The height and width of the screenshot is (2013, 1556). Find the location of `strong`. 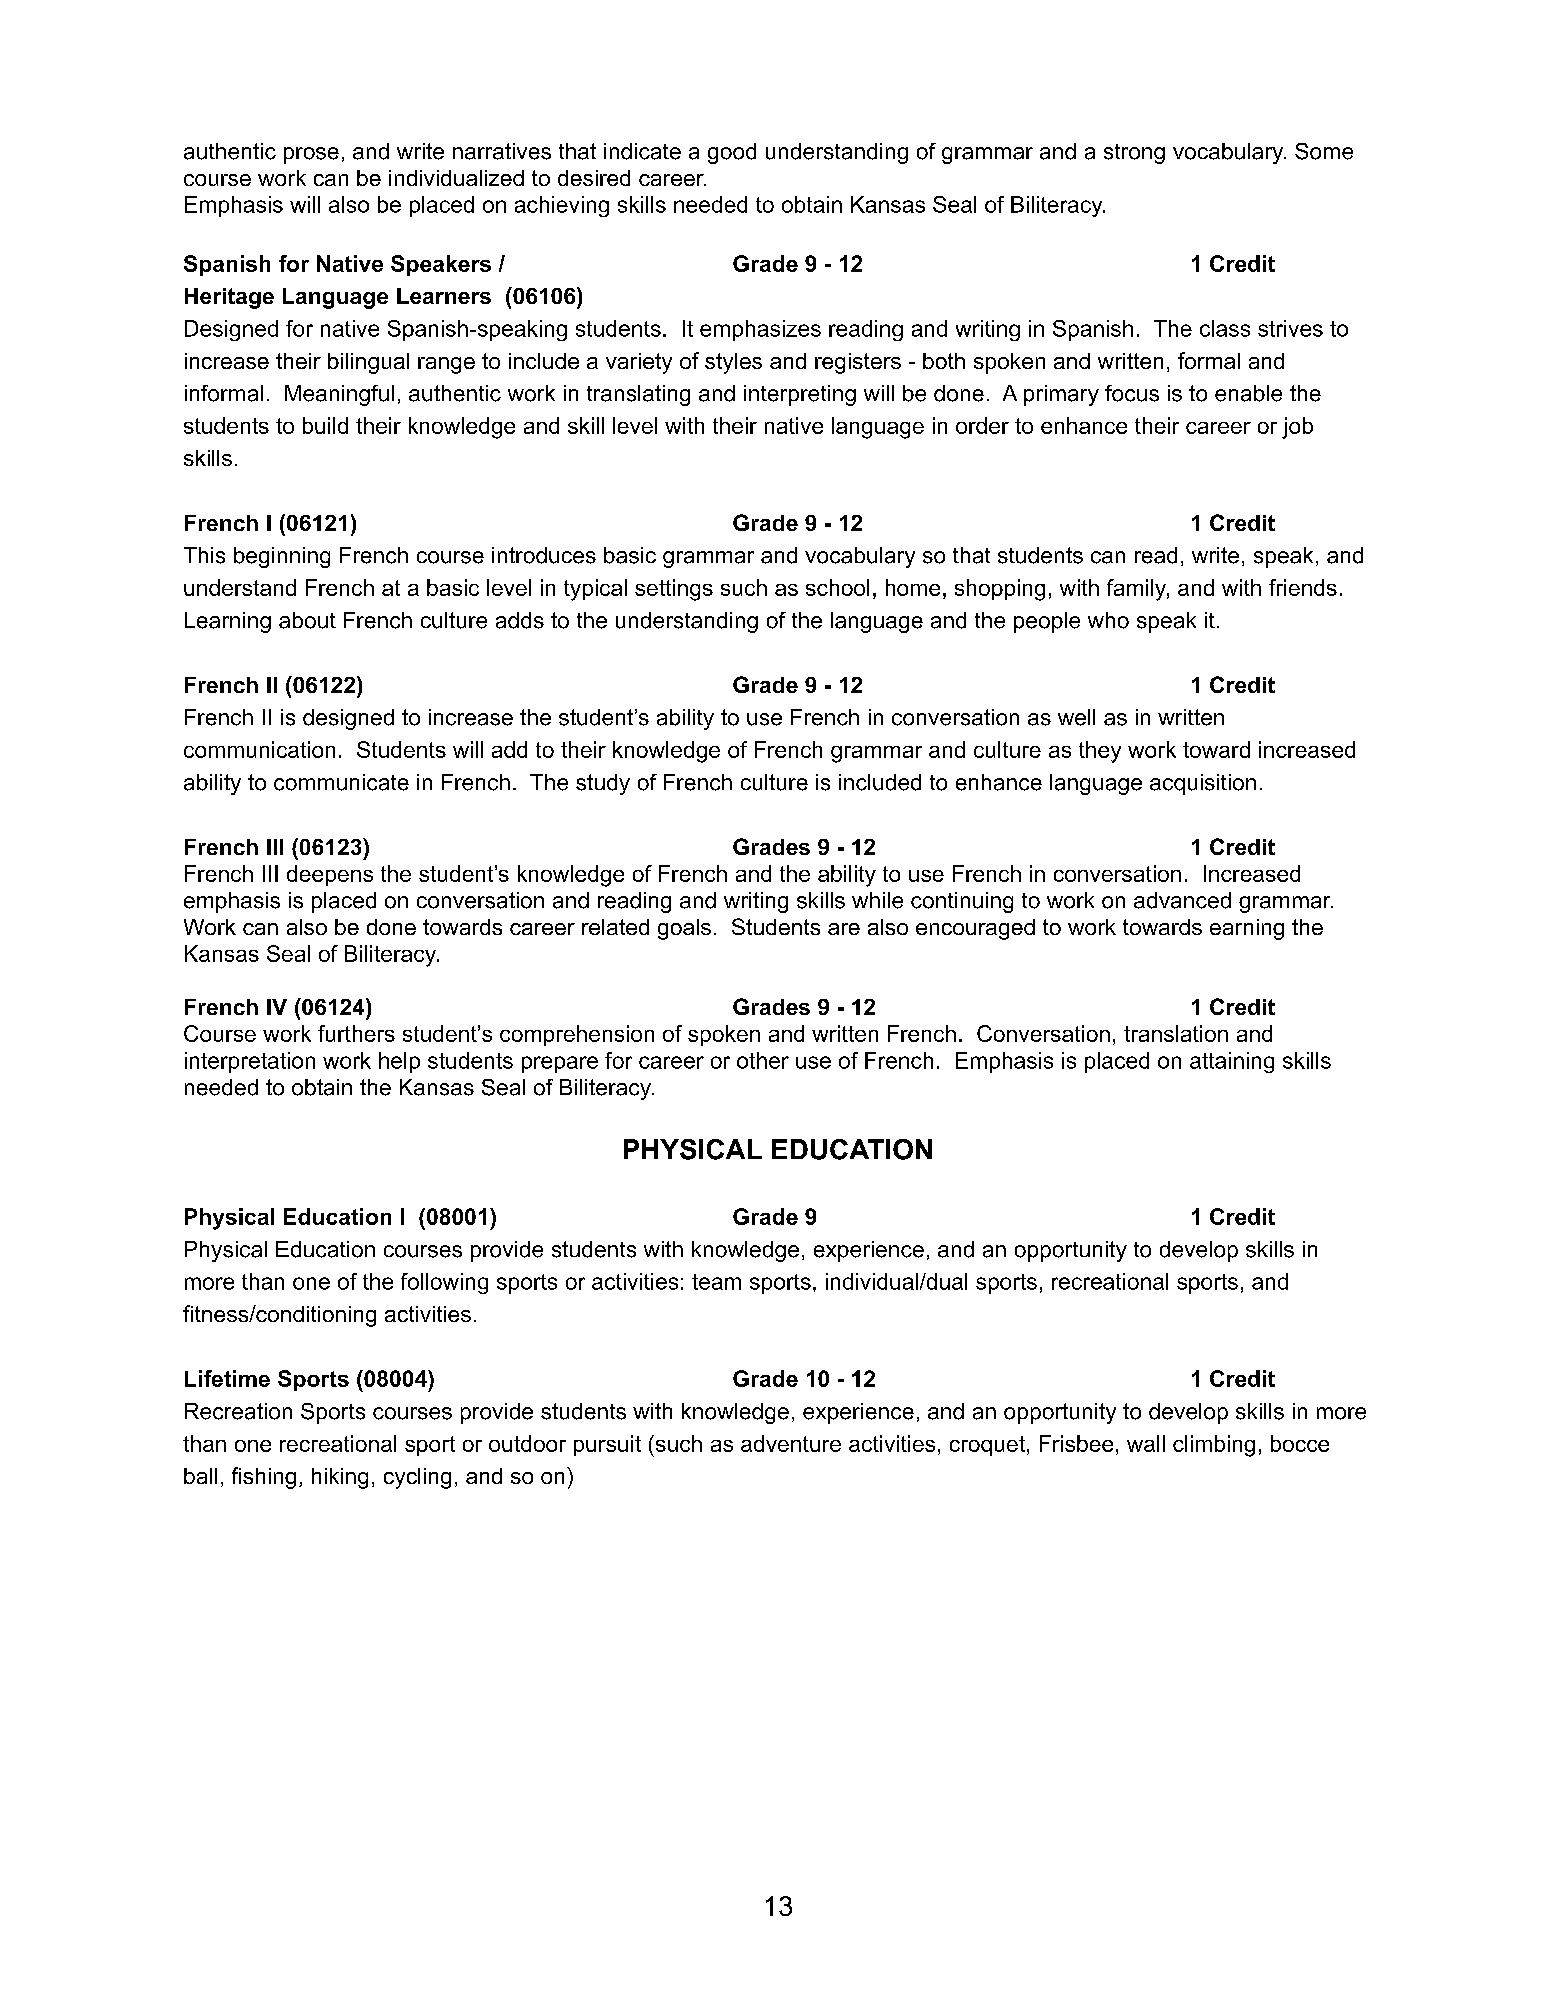

strong is located at coordinates (1134, 154).
